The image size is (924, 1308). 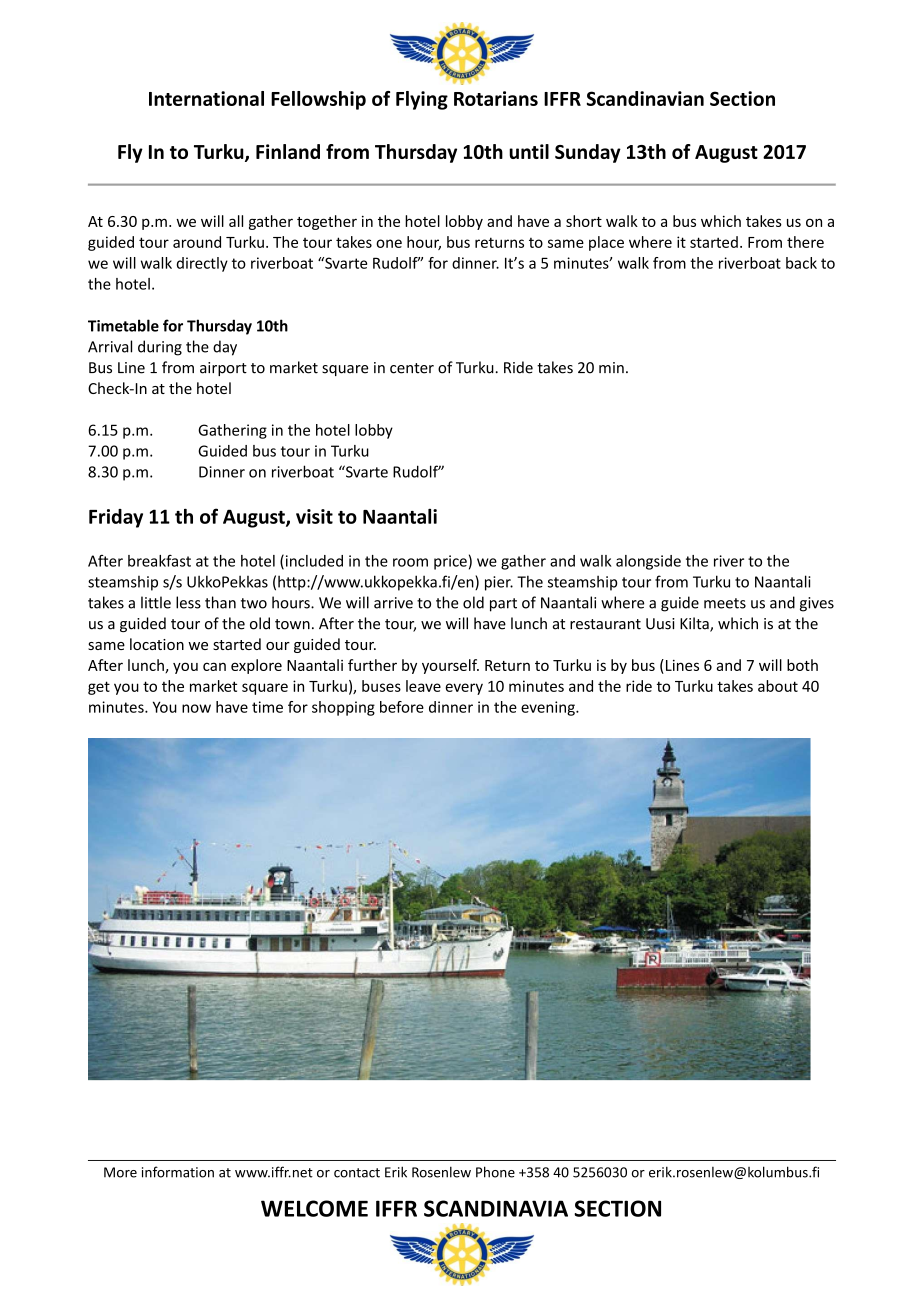 What do you see at coordinates (450, 666) in the screenshot?
I see `yourself` at bounding box center [450, 666].
